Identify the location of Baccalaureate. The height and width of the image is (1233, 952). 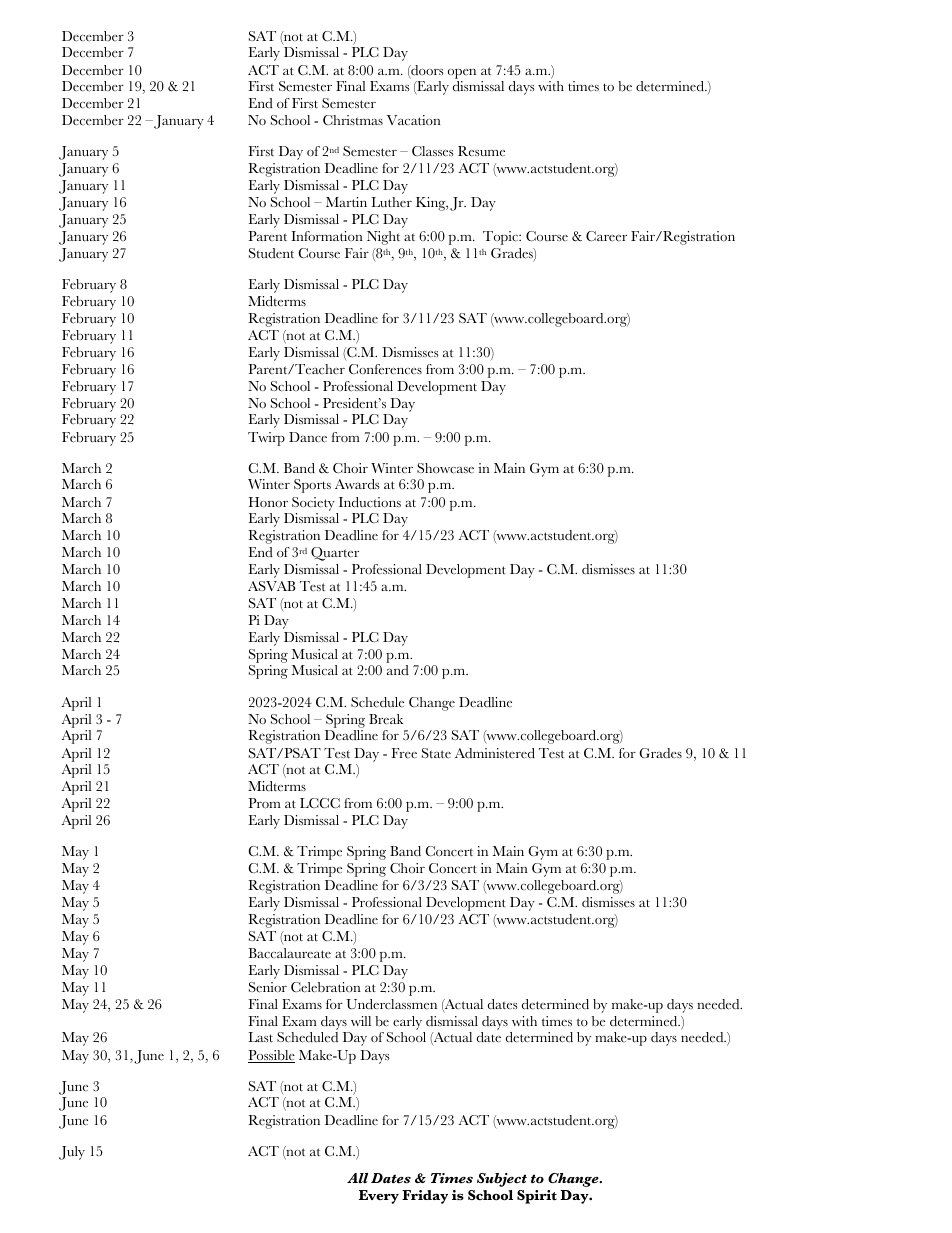
(289, 953).
